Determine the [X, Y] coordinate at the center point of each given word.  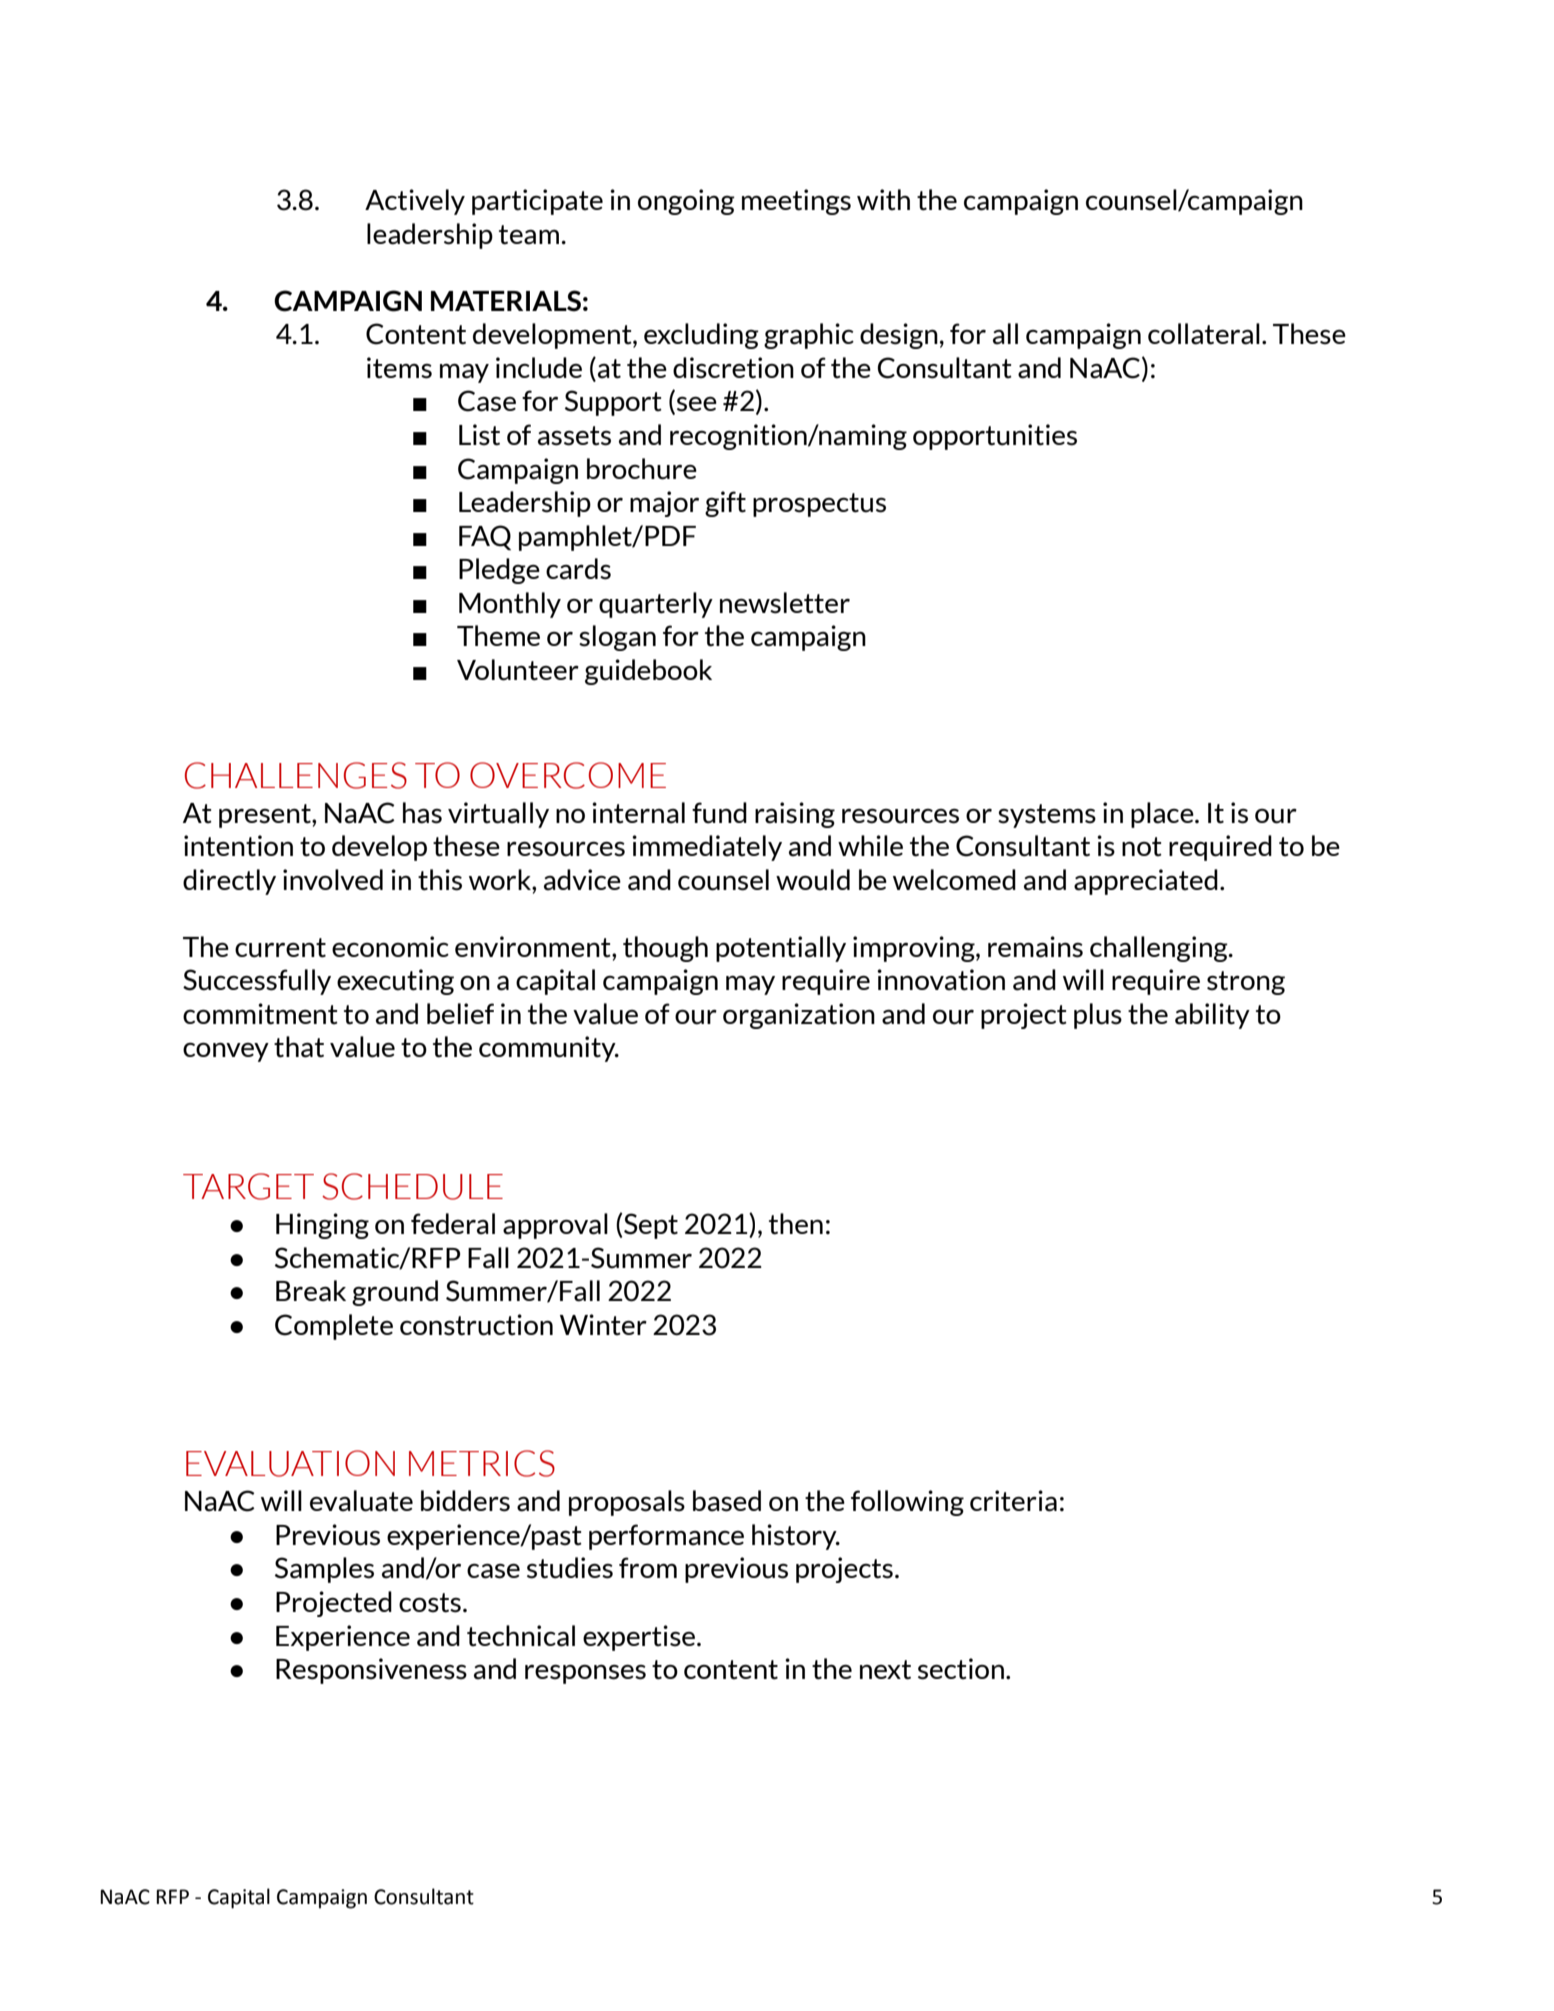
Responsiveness [371, 1671]
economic [390, 946]
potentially [781, 949]
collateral [1204, 334]
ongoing [686, 202]
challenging [1160, 949]
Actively [415, 202]
